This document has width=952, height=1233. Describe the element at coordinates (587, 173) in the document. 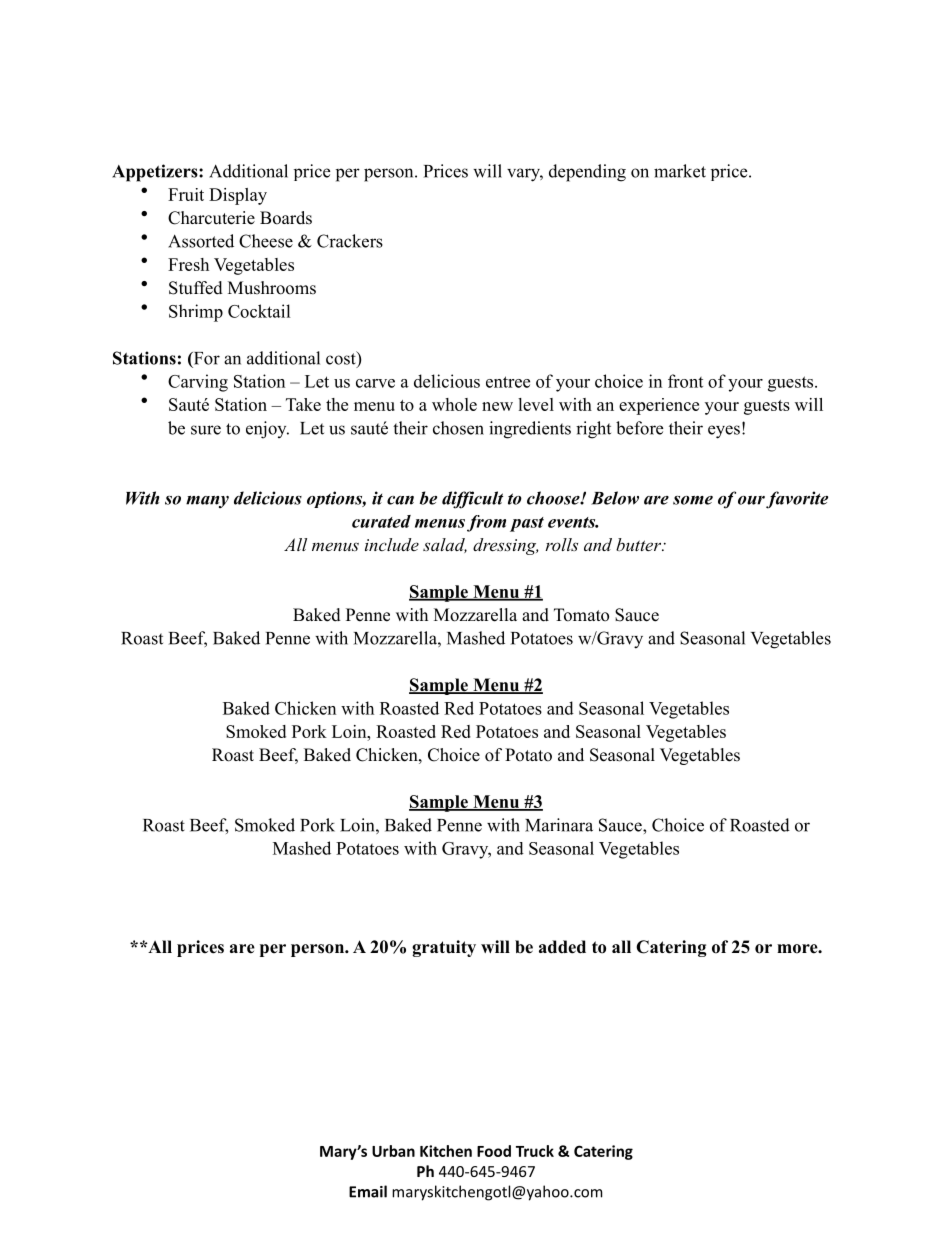

I see `depending` at that location.
